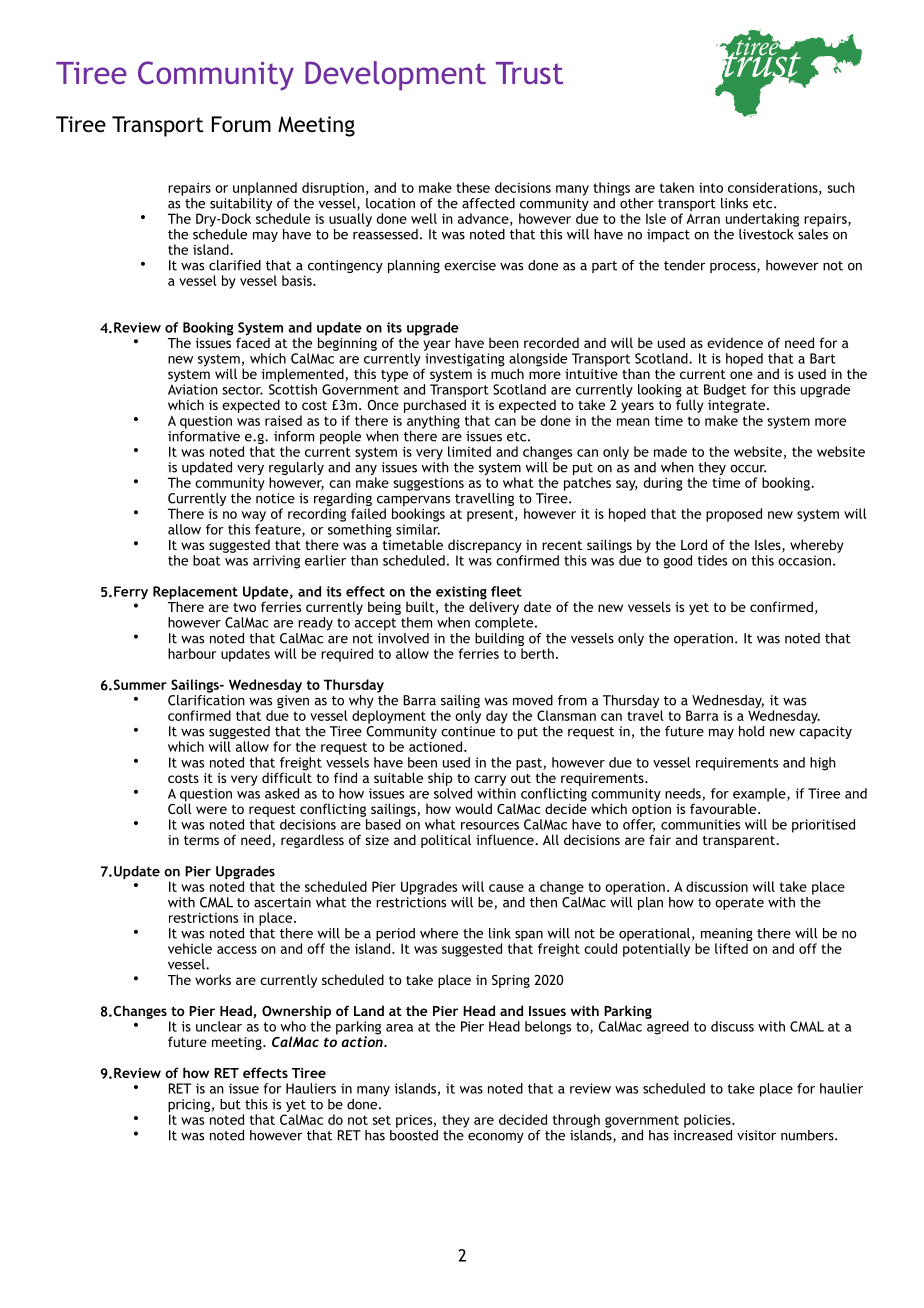 This screenshot has width=924, height=1308. What do you see at coordinates (804, 560) in the screenshot?
I see `occasion` at bounding box center [804, 560].
